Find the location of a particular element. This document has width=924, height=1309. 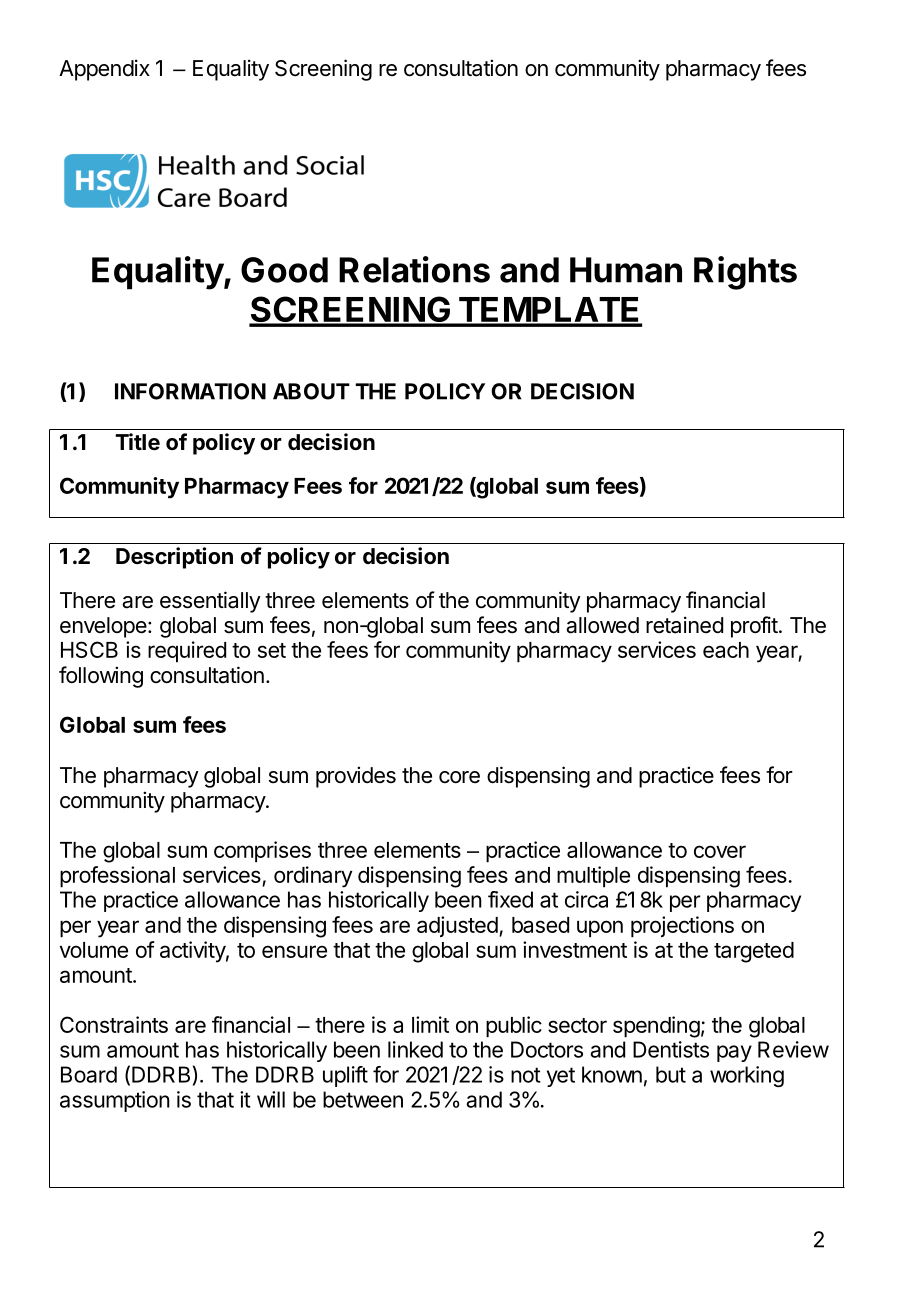

INFORMATION is located at coordinates (190, 391).
